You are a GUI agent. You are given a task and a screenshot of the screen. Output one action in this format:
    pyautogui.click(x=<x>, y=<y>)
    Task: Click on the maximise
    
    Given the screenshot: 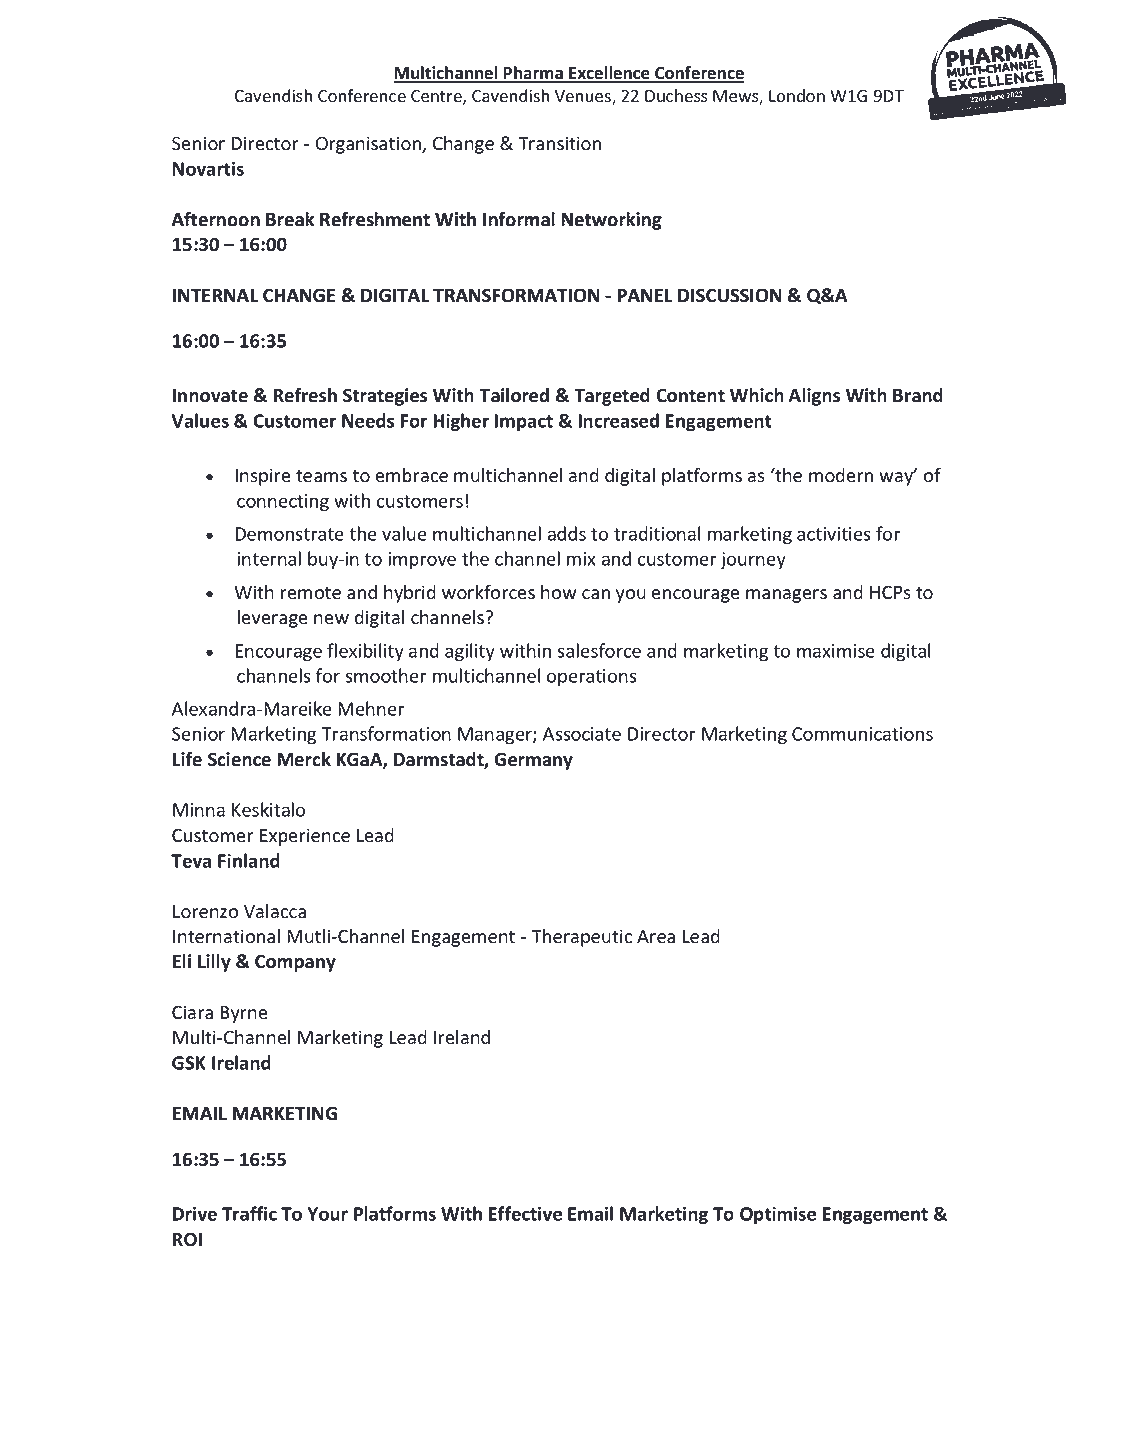 What is the action you would take?
    pyautogui.click(x=836, y=651)
